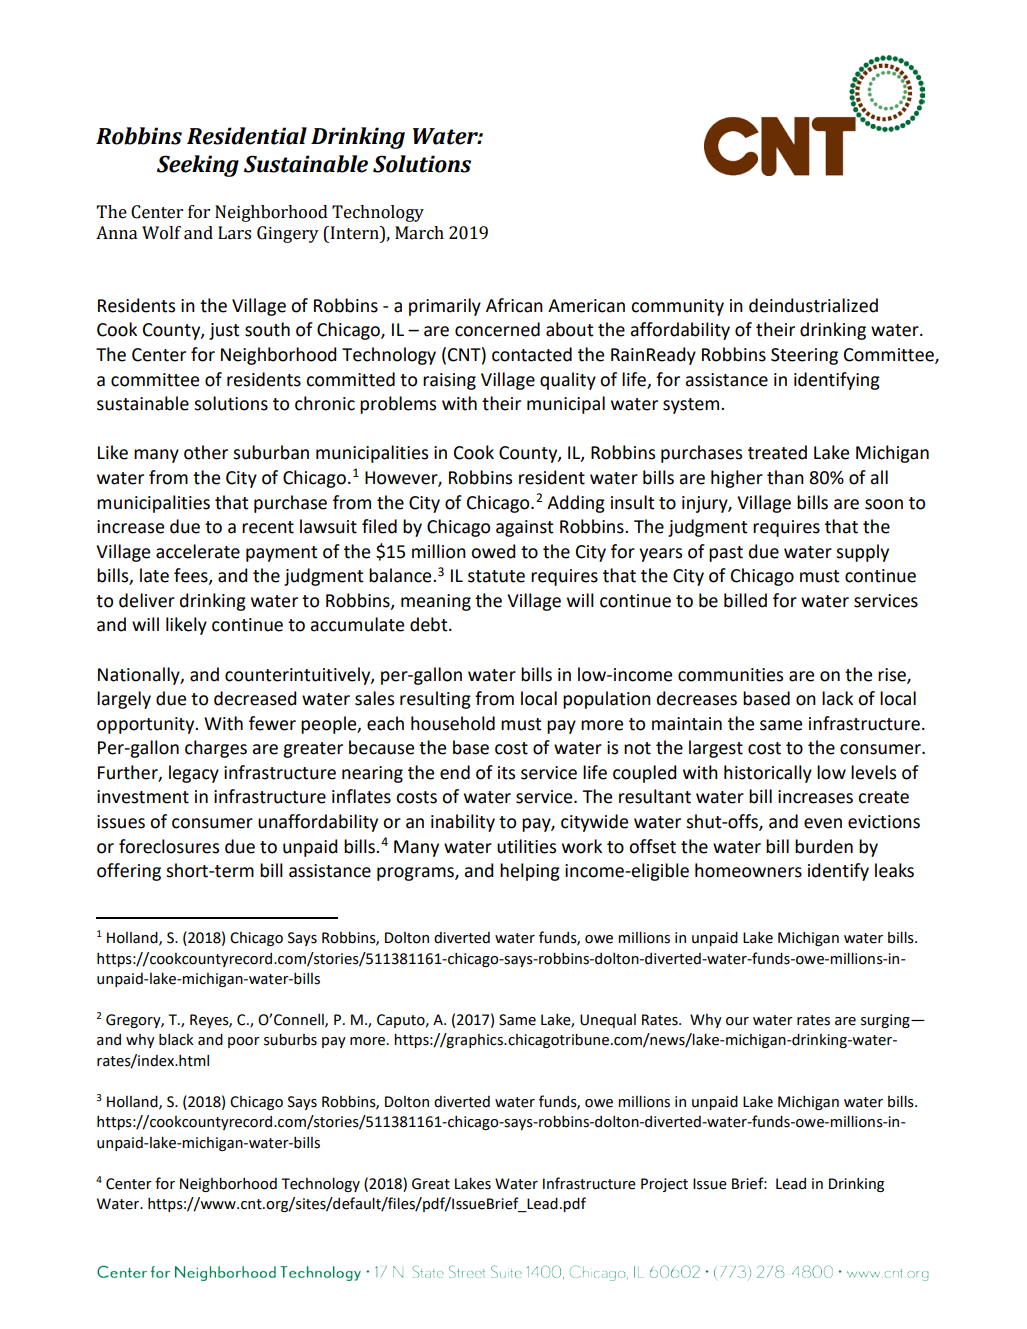 The width and height of the screenshot is (1027, 1329). What do you see at coordinates (255, 698) in the screenshot?
I see `decreased` at bounding box center [255, 698].
